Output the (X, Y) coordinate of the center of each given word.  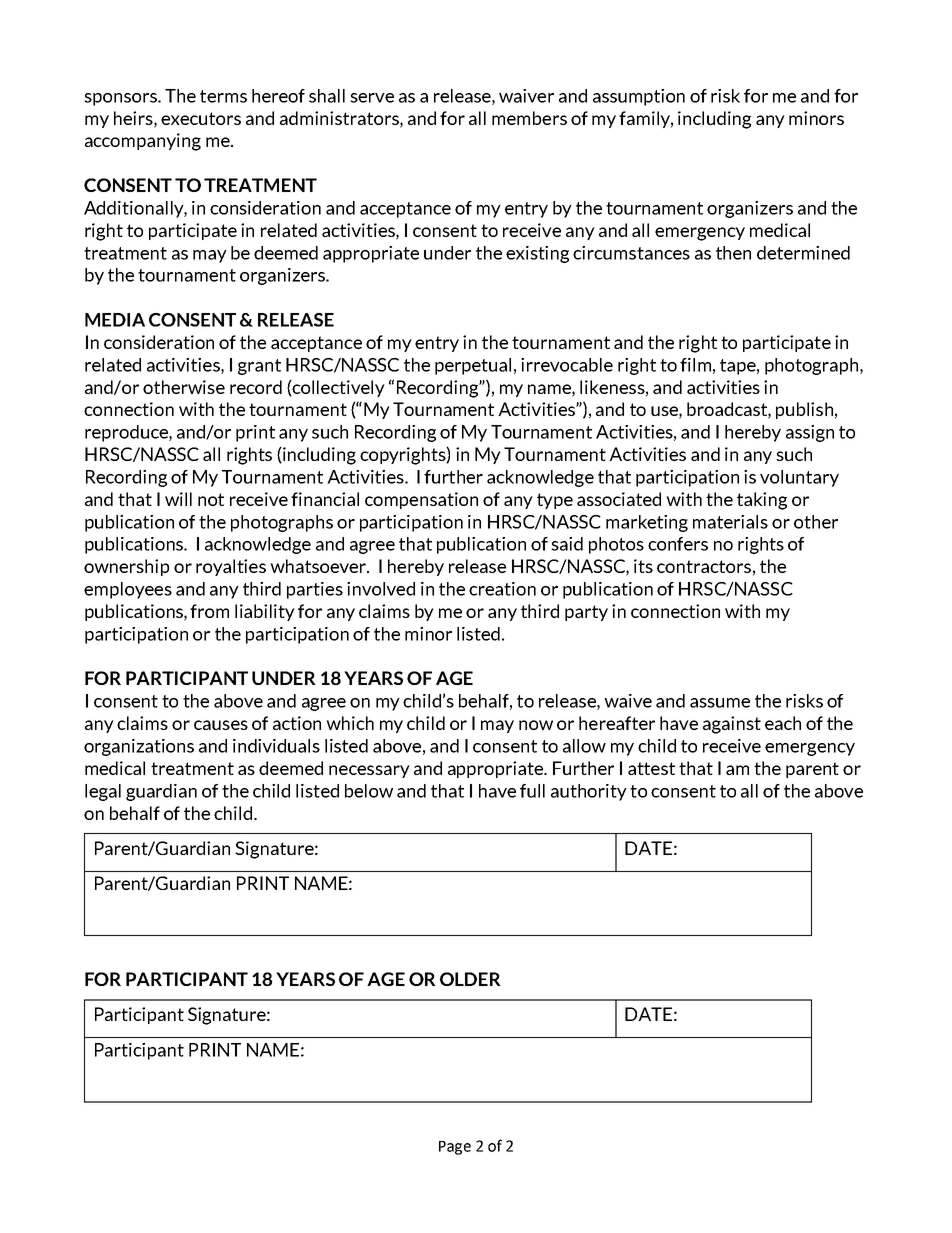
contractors (704, 566)
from (209, 611)
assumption (639, 97)
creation (502, 589)
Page (455, 1148)
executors (201, 118)
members (529, 118)
